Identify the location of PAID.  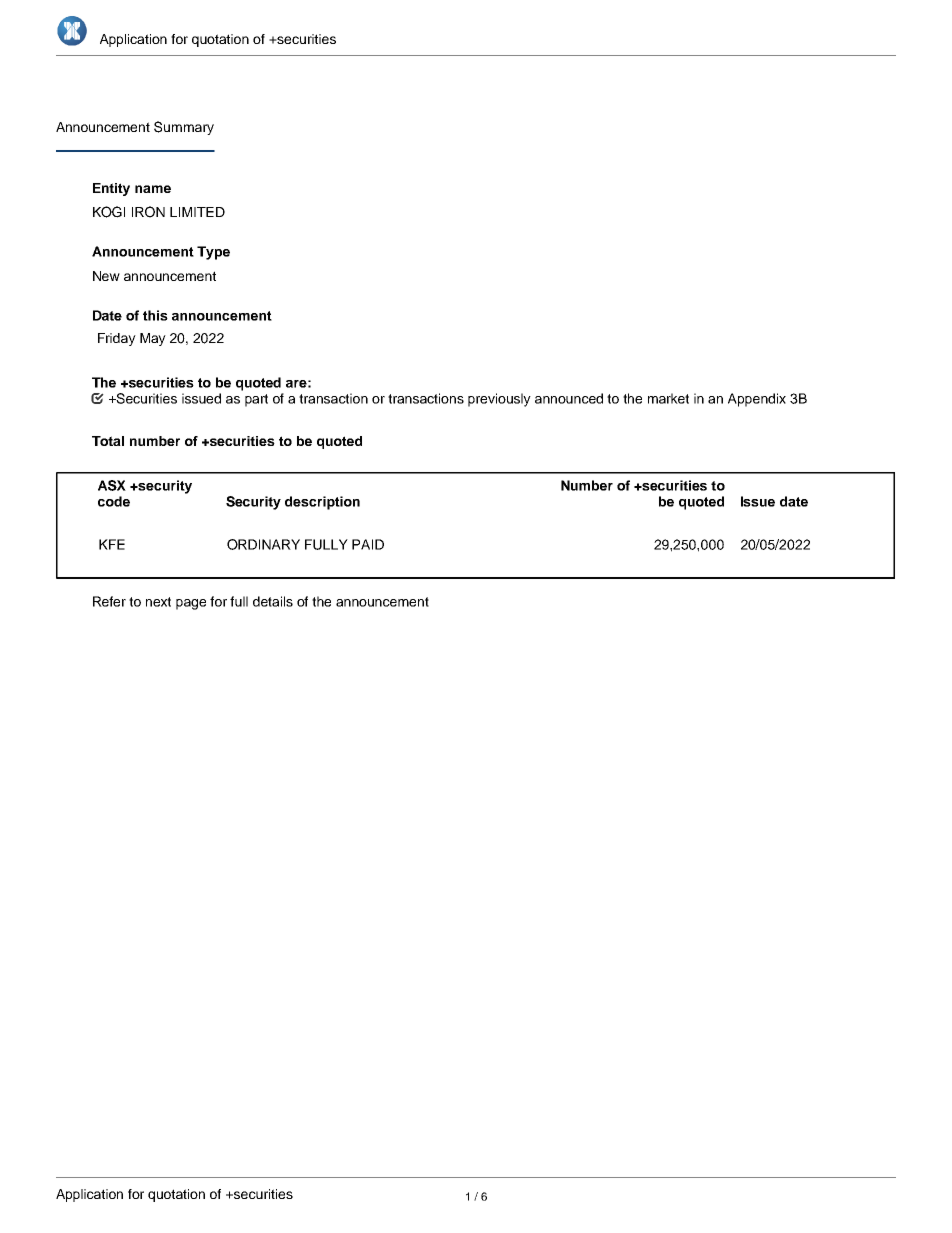
(368, 544).
